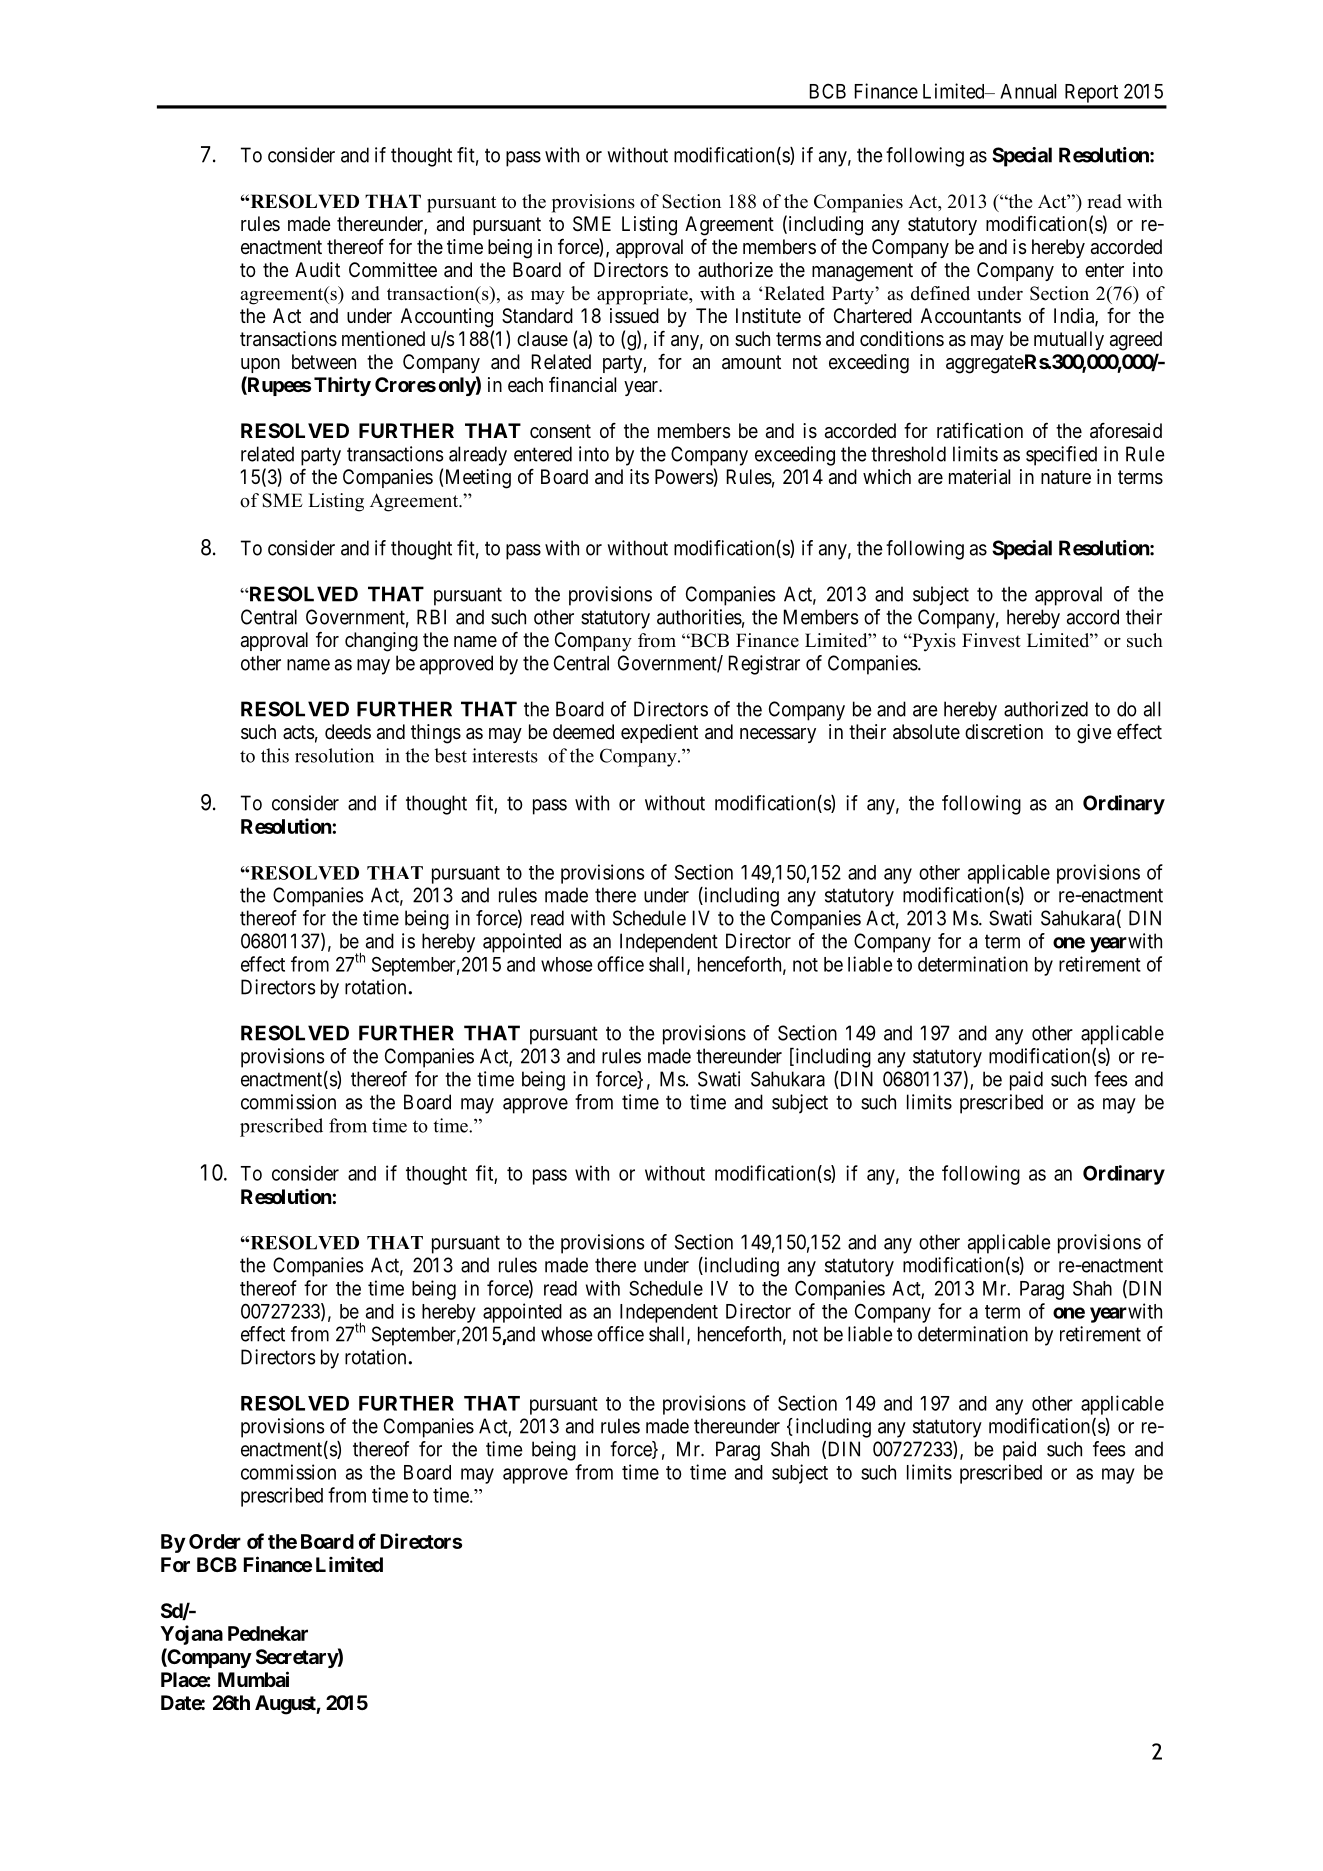 The height and width of the image is (1871, 1323). Describe the element at coordinates (1094, 734) in the image. I see `give` at that location.
